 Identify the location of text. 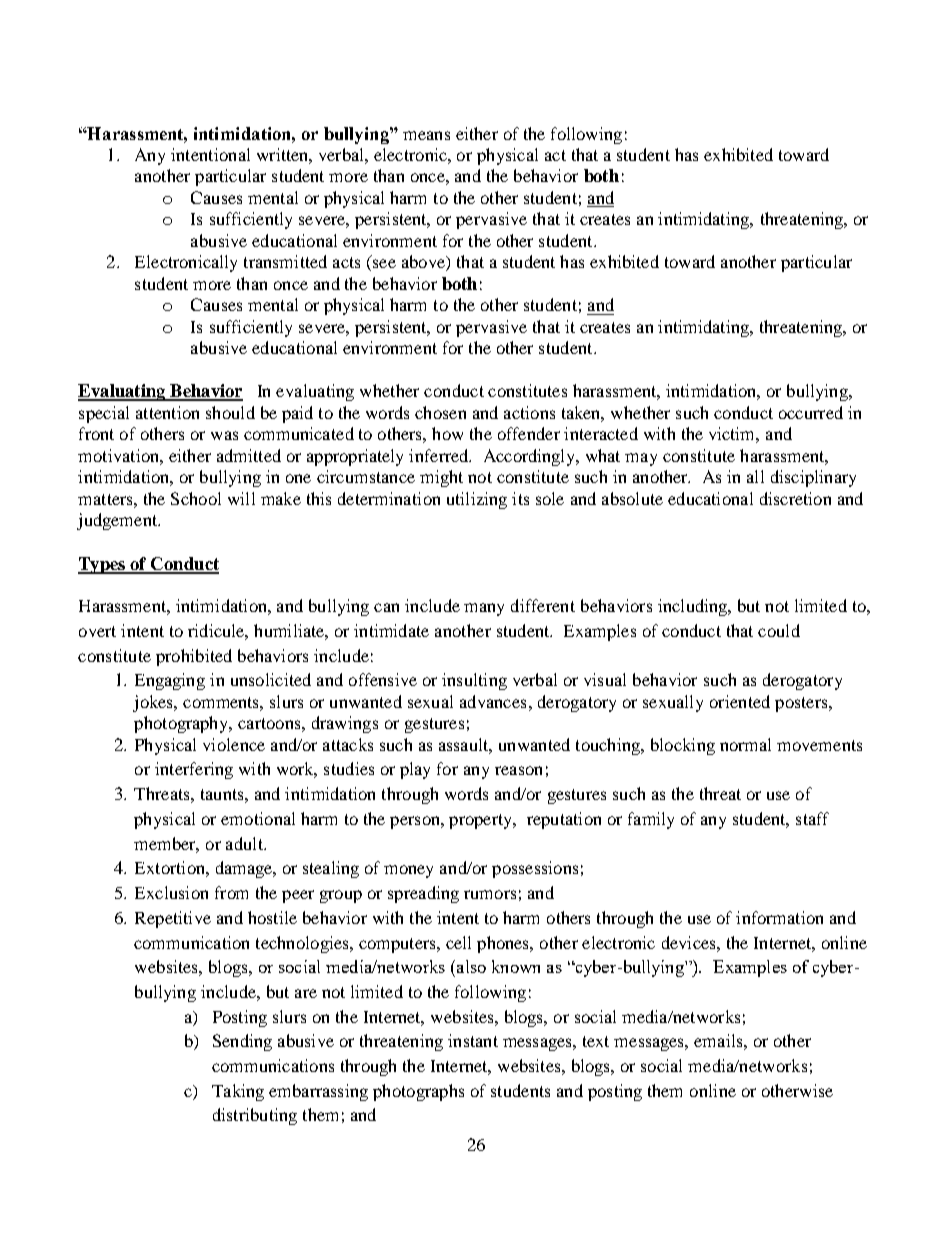
(596, 1041).
